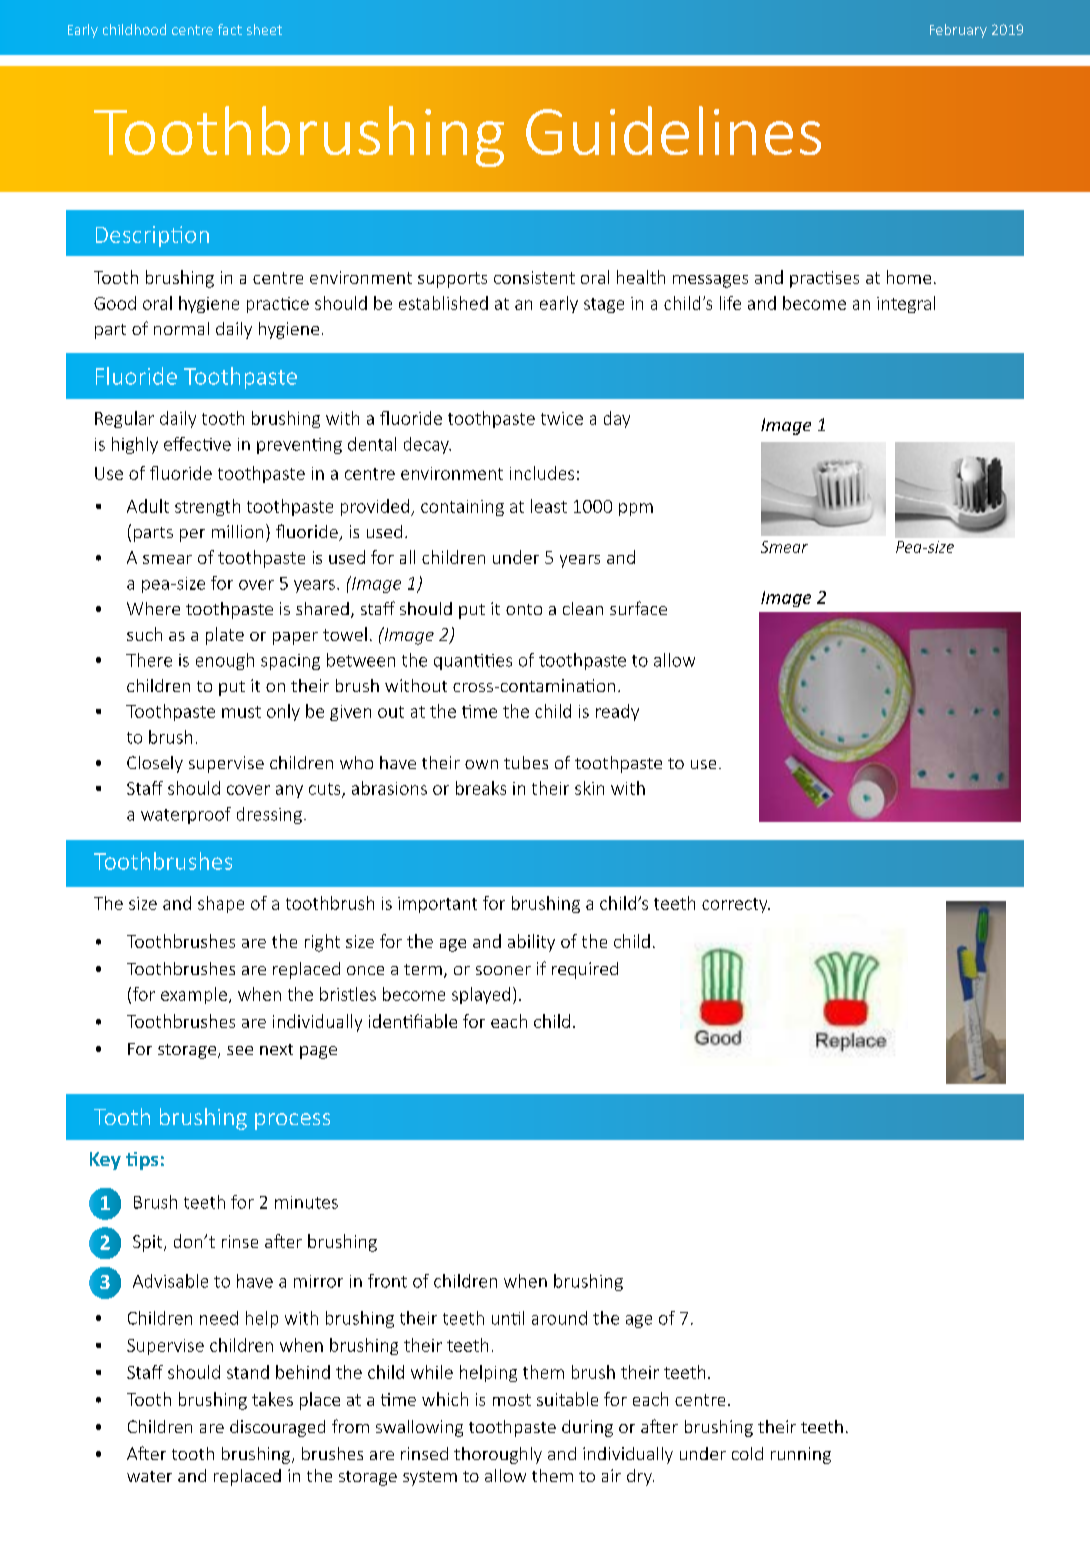 Image resolution: width=1090 pixels, height=1542 pixels. What do you see at coordinates (801, 1455) in the screenshot?
I see `running` at bounding box center [801, 1455].
